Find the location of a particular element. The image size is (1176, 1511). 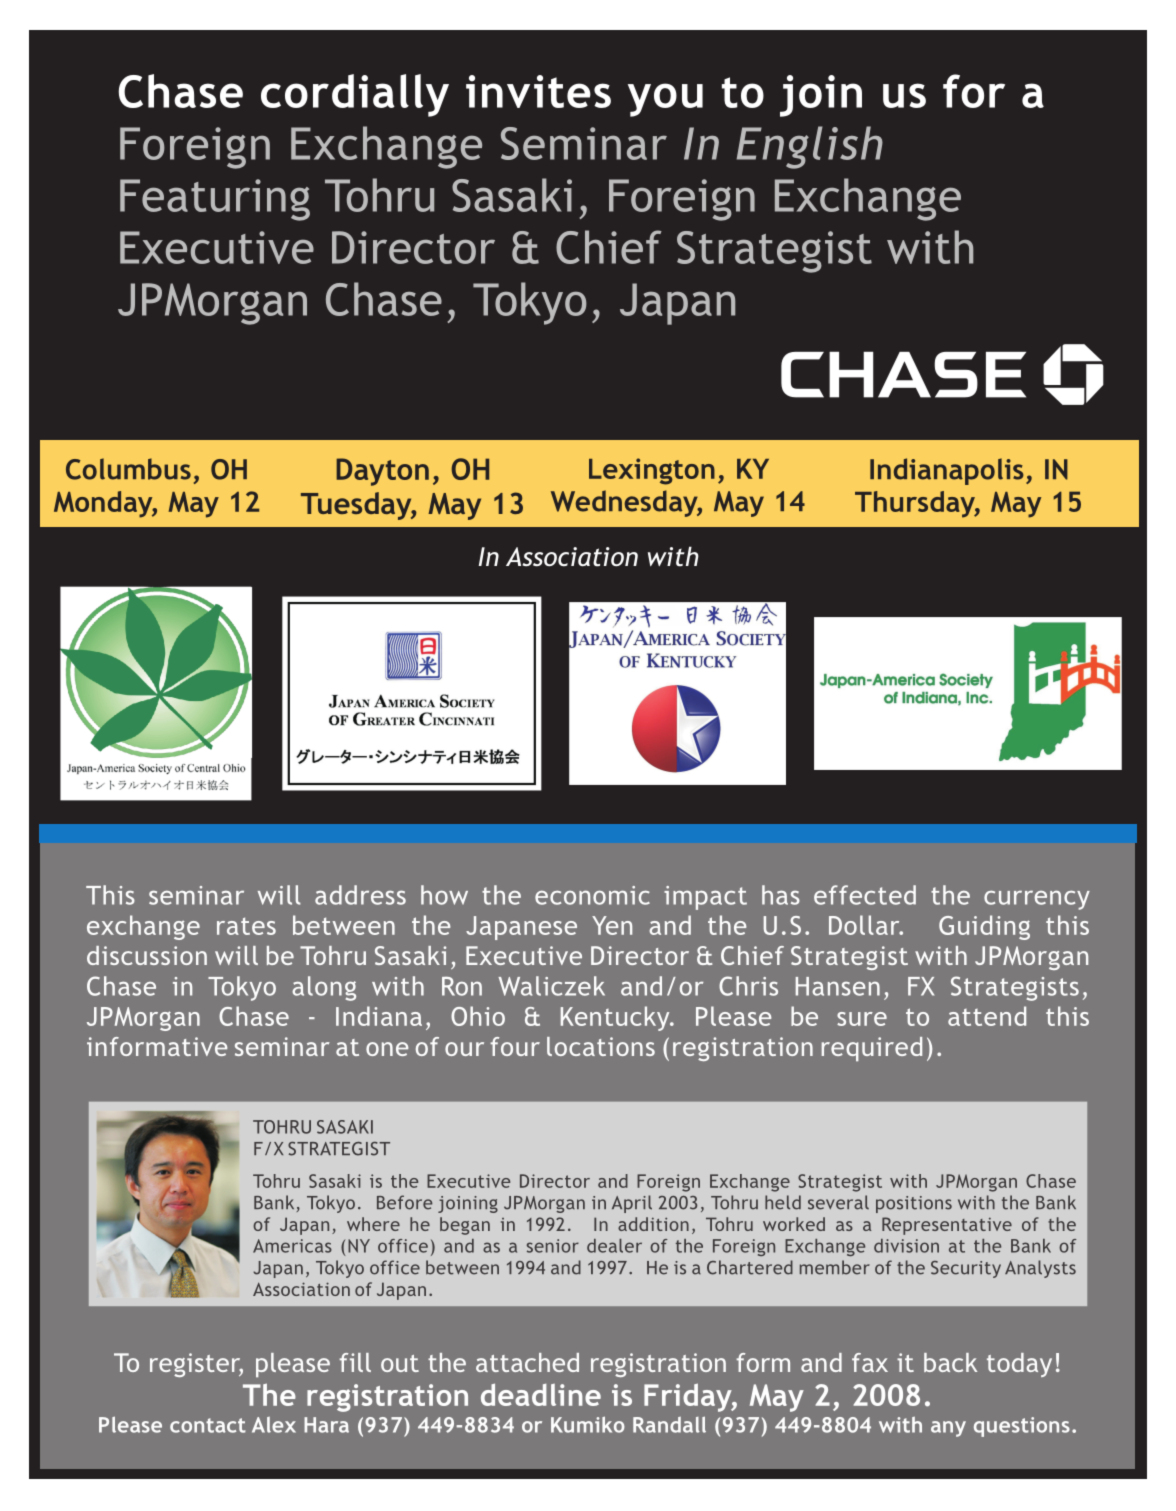

Guiding is located at coordinates (984, 927).
